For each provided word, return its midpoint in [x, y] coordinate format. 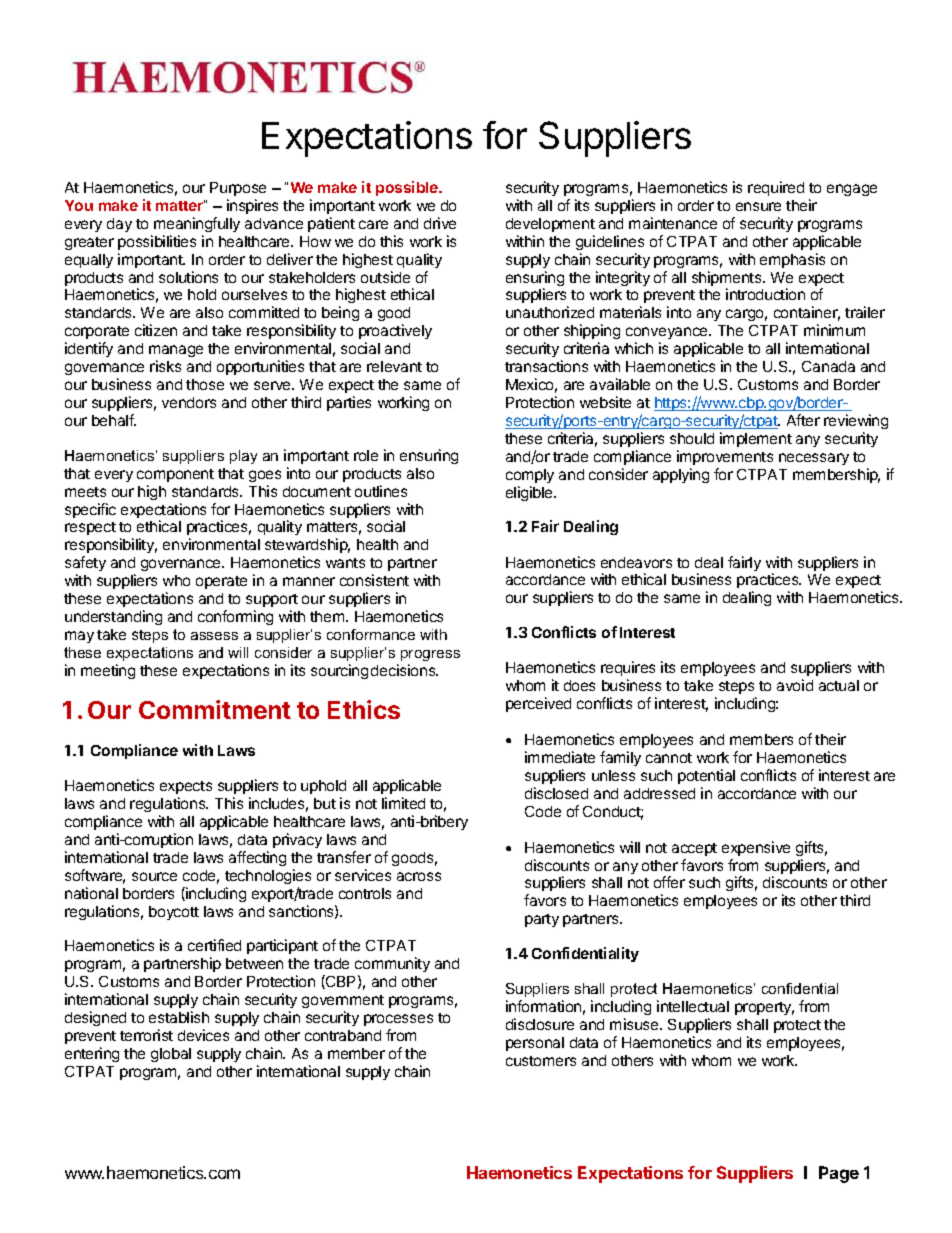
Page [839, 1174]
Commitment [215, 709]
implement [756, 439]
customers [541, 1061]
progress [430, 655]
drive [440, 223]
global [171, 1055]
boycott [174, 913]
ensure [758, 206]
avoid [795, 685]
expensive [756, 848]
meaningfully [197, 224]
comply [530, 476]
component [175, 475]
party [542, 920]
